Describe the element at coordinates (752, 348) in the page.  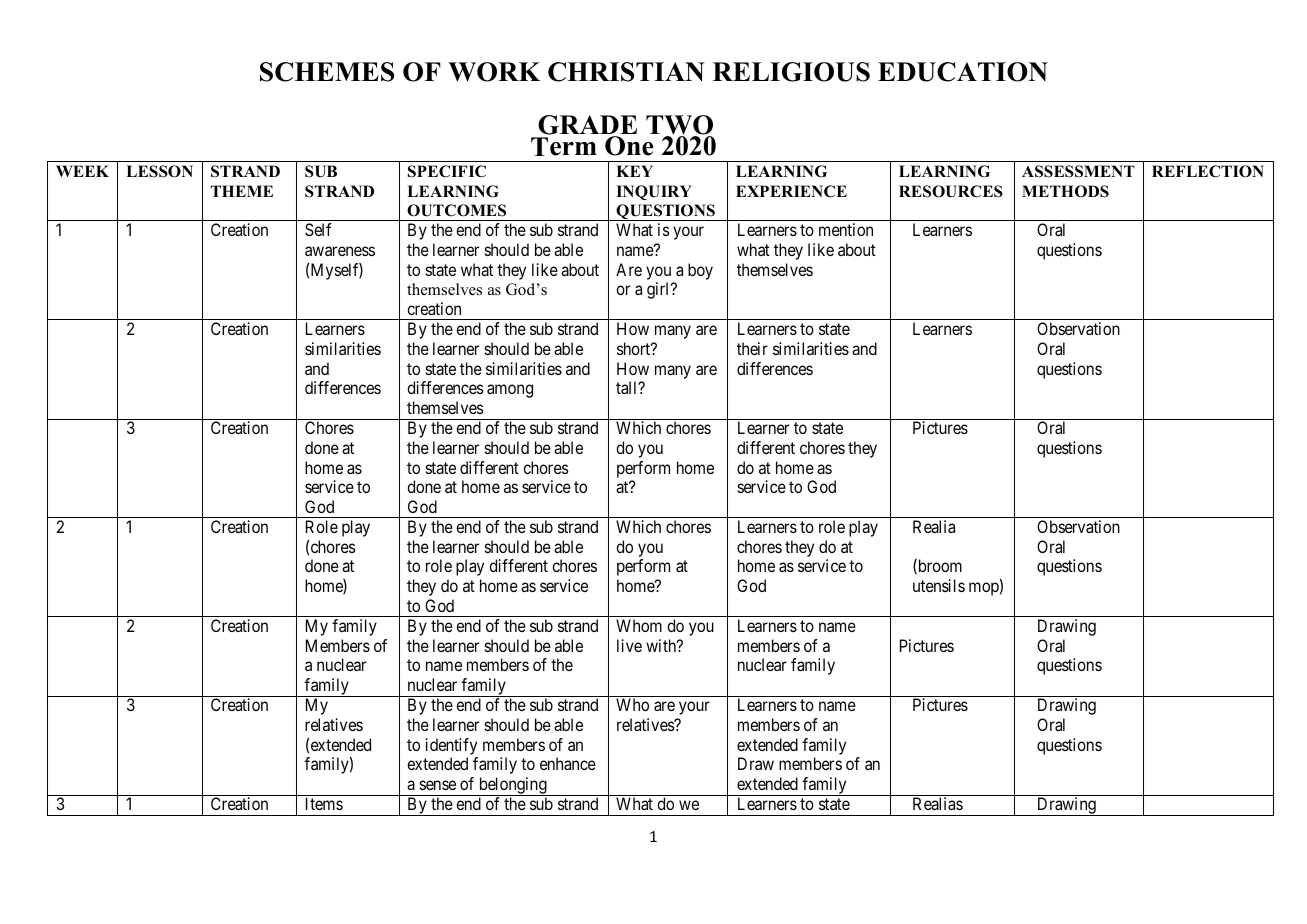
I see `their` at that location.
